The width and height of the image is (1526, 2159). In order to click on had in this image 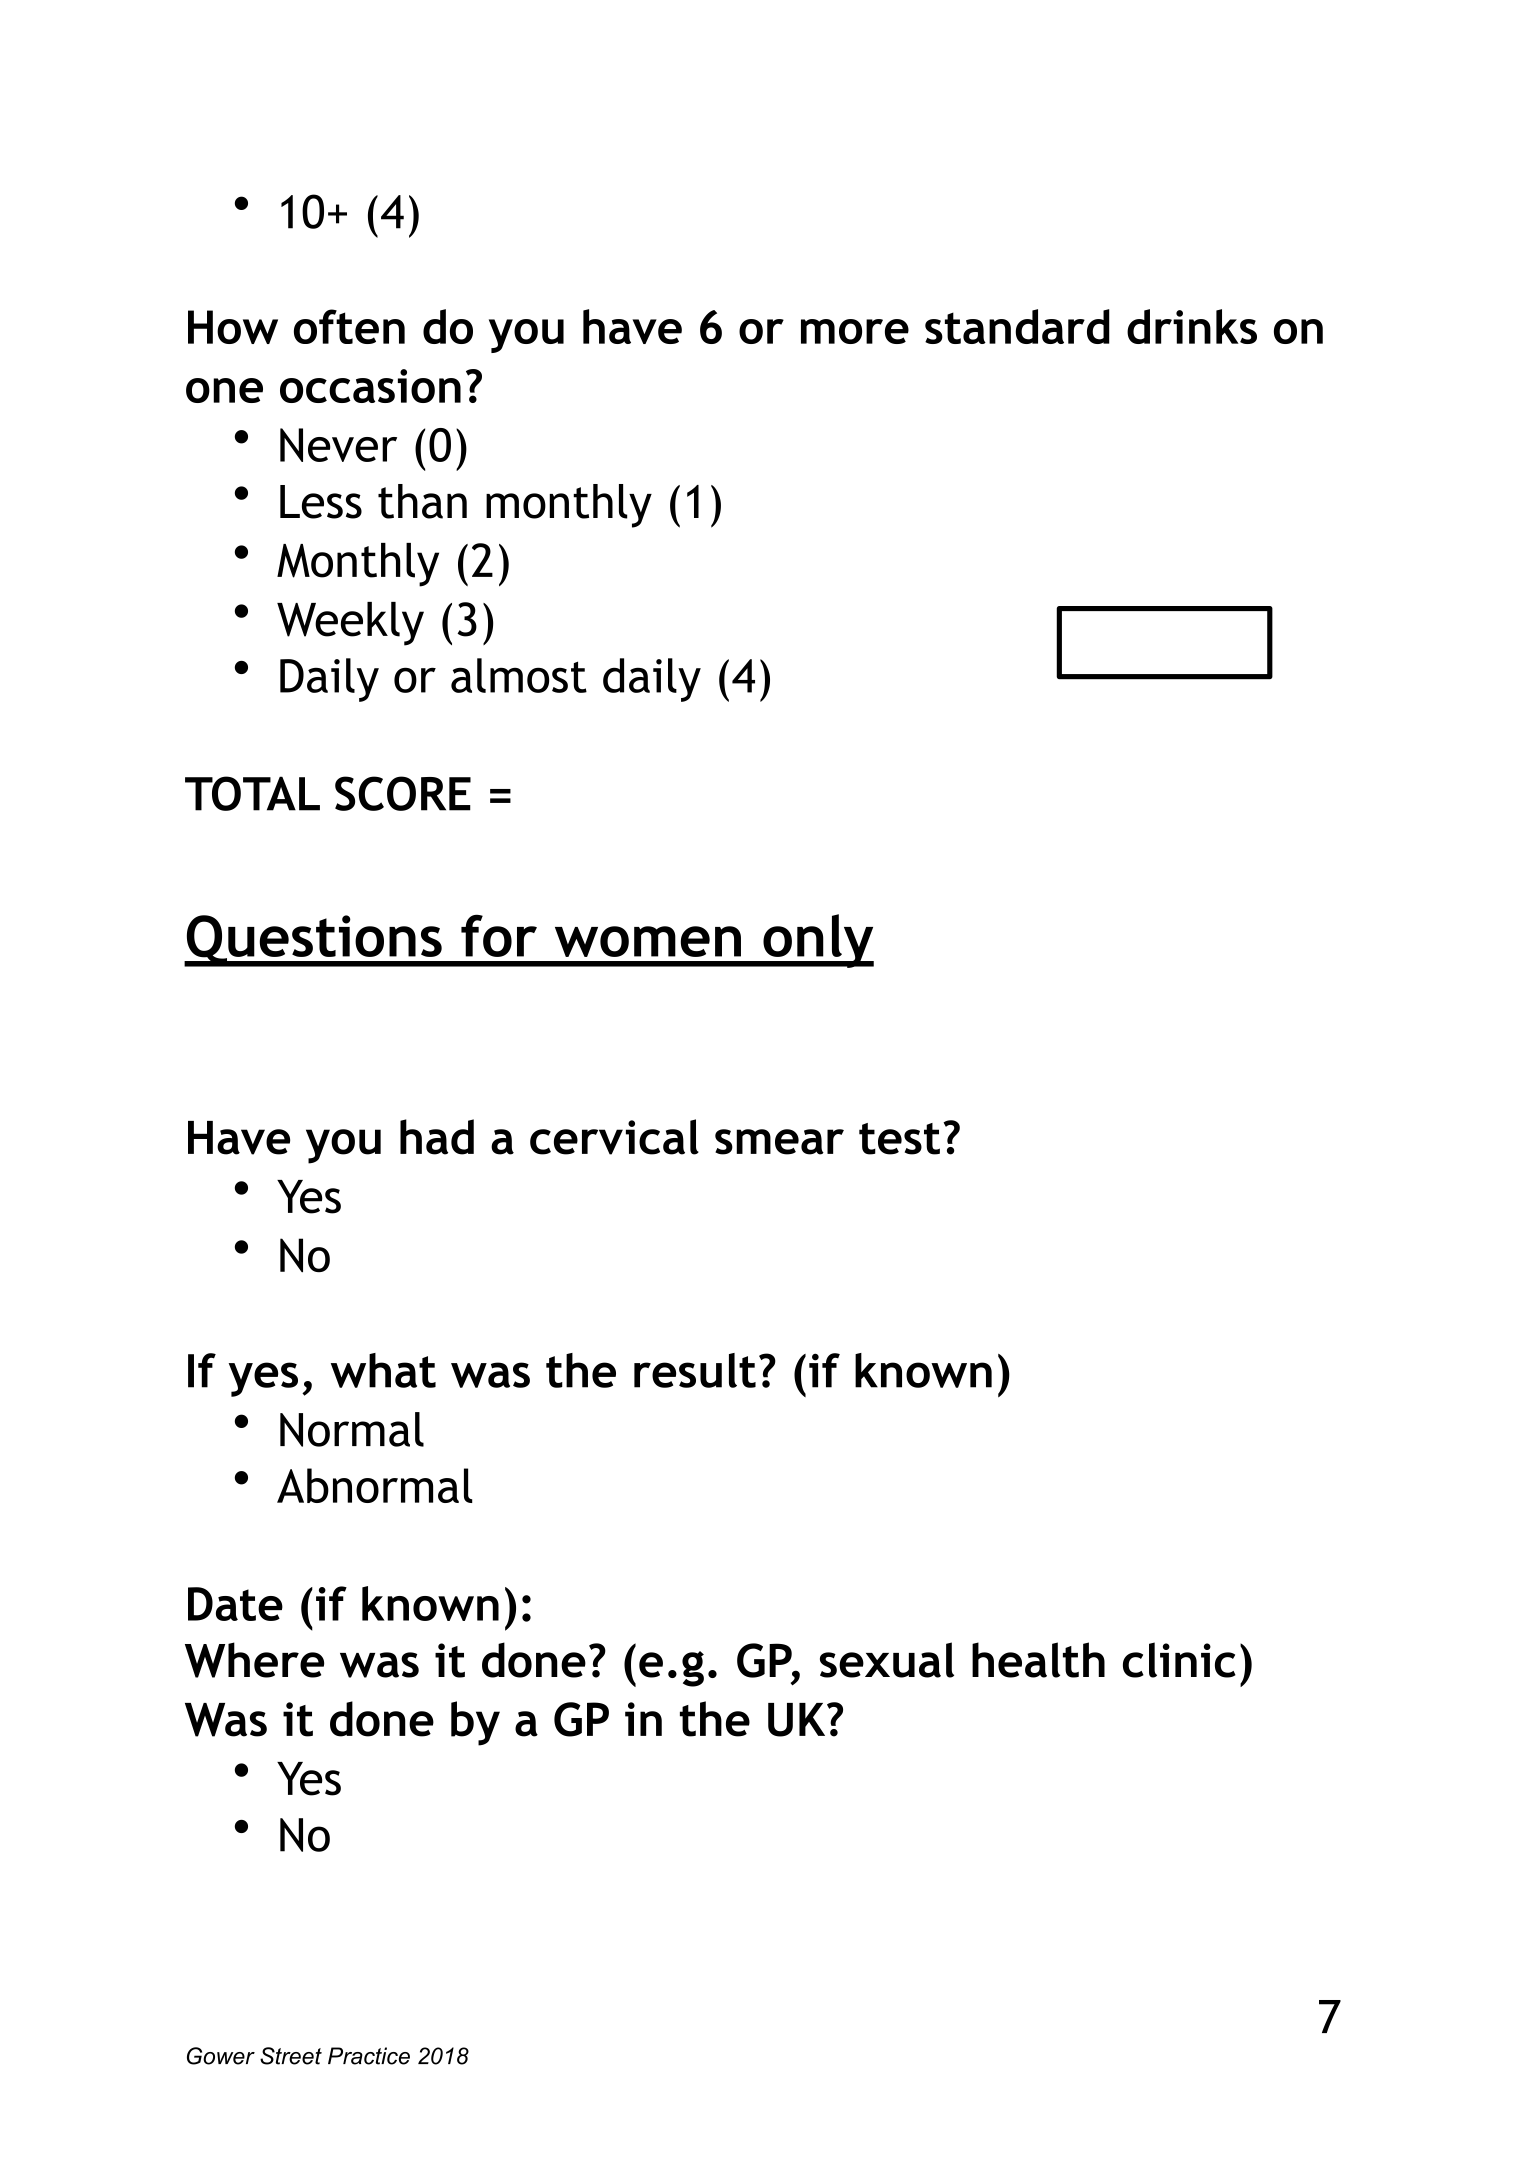, I will do `click(437, 1137)`.
